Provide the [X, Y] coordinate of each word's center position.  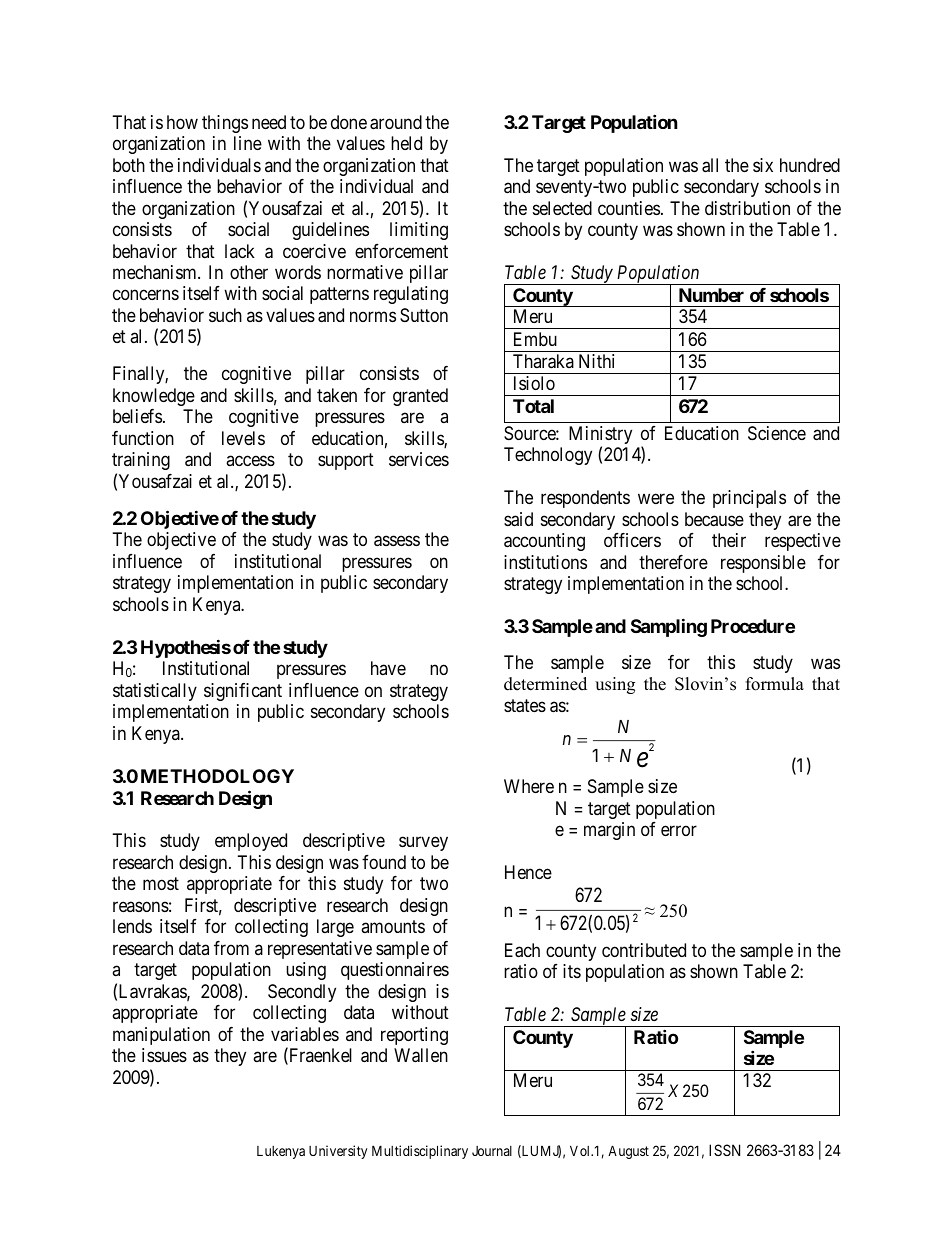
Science [777, 433]
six [763, 165]
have [388, 668]
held [406, 143]
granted [420, 397]
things [225, 124]
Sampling [669, 628]
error [679, 831]
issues [164, 1055]
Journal [492, 1151]
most [161, 883]
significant [243, 692]
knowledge [154, 397]
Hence [528, 872]
